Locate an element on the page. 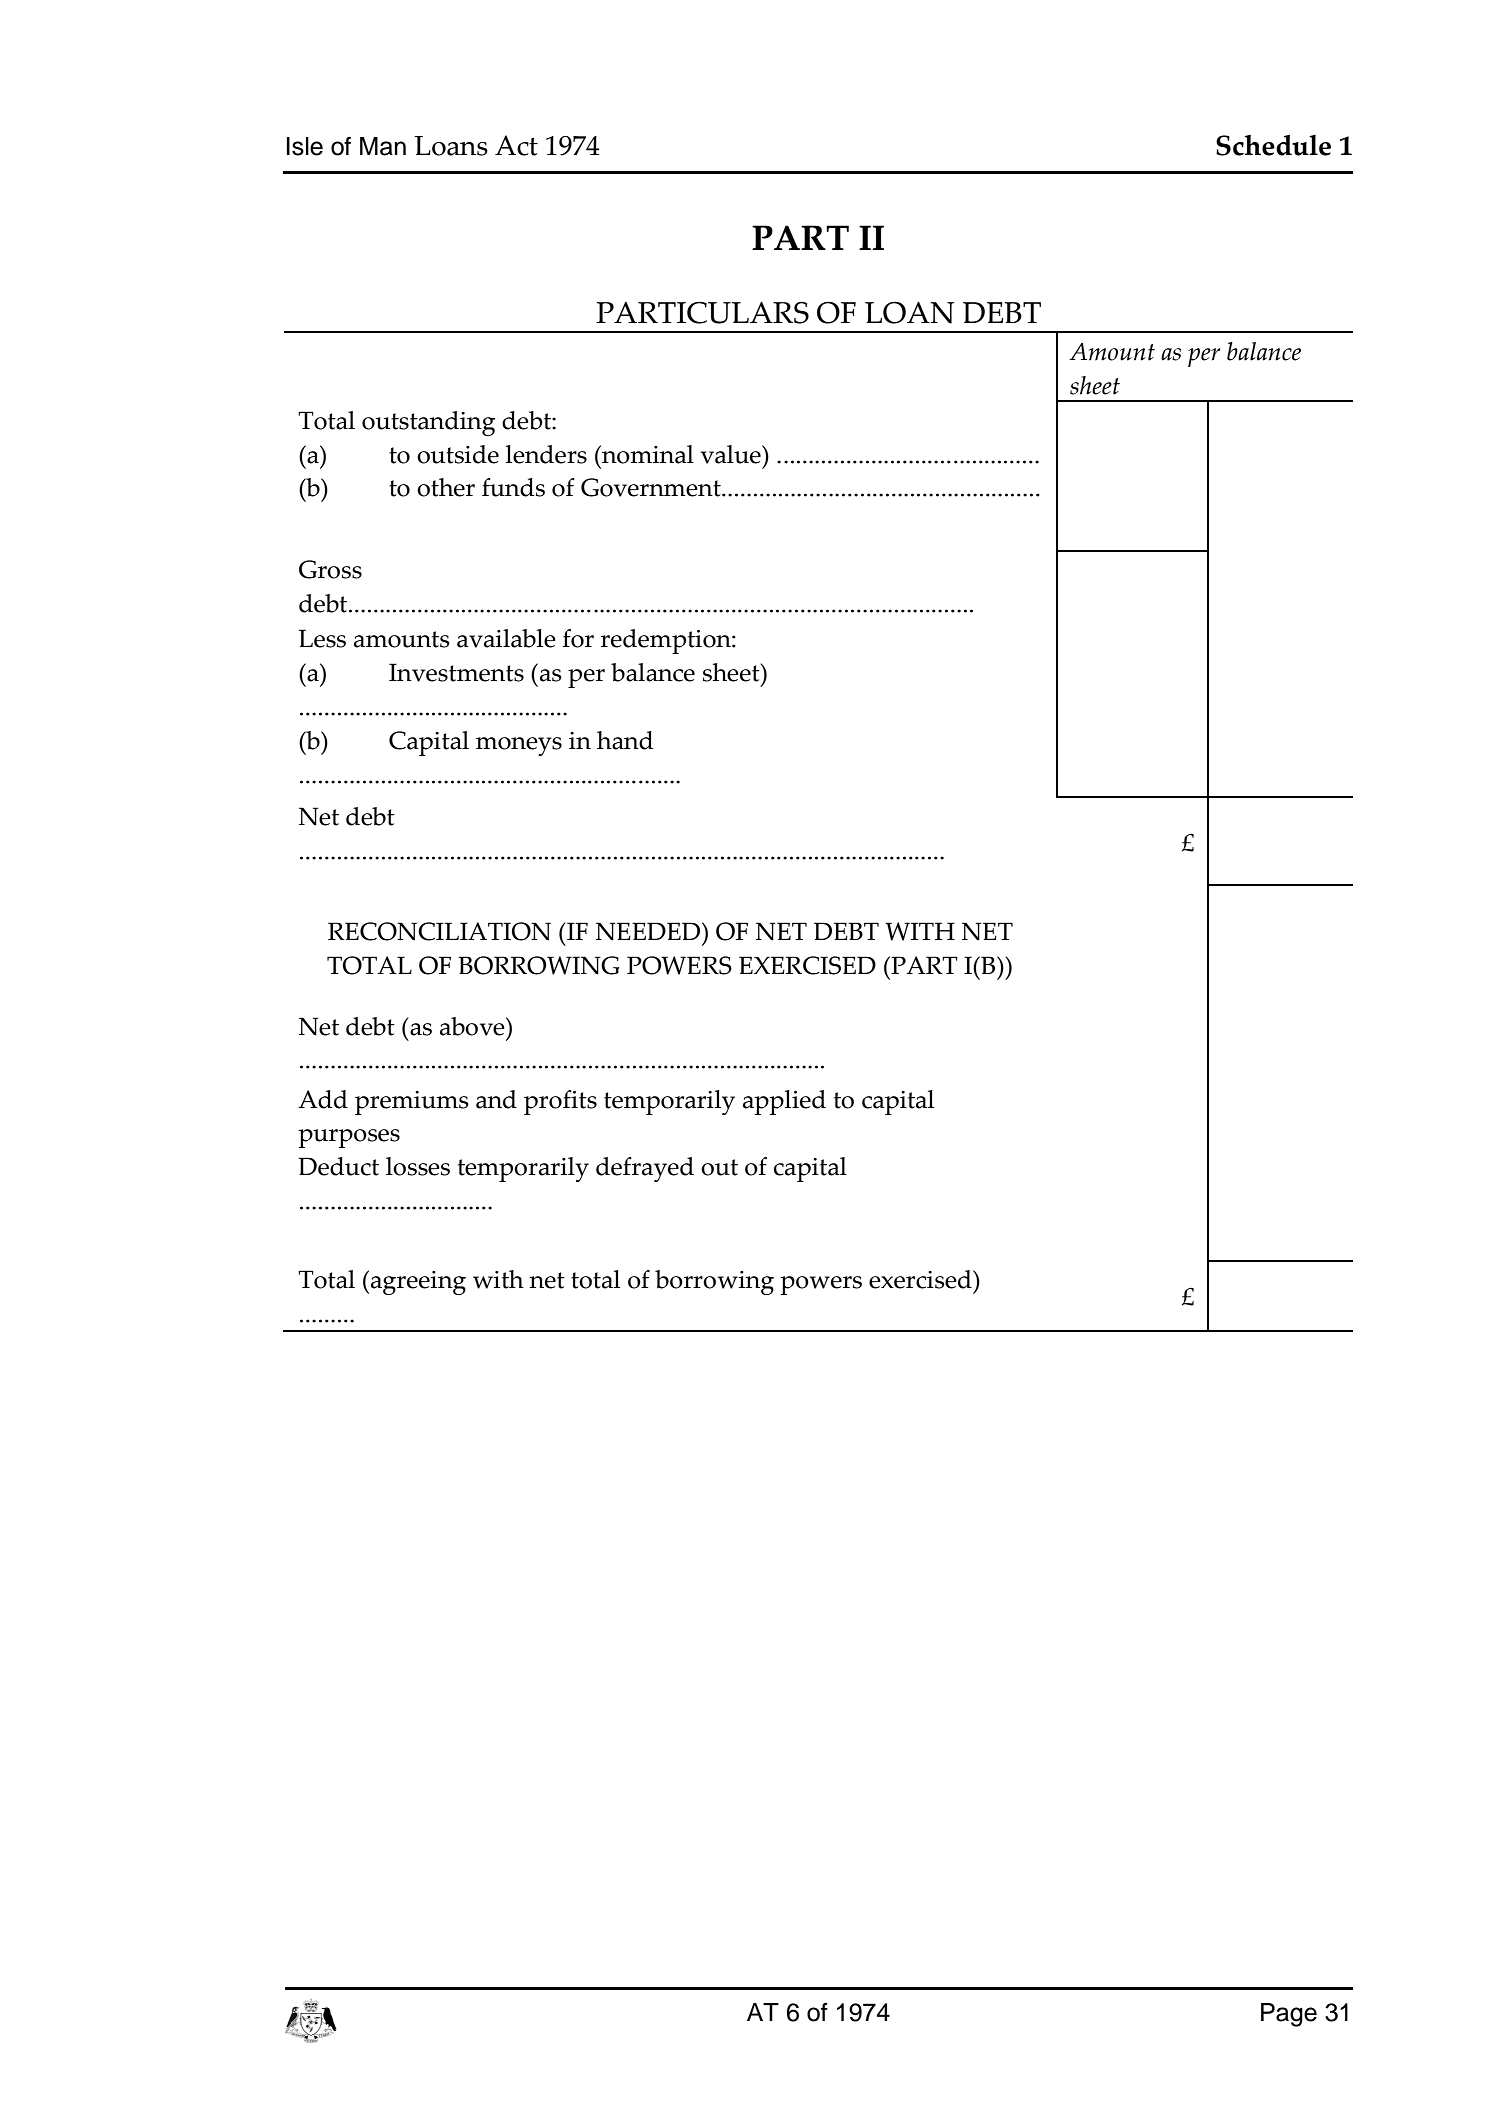 Image resolution: width=1495 pixels, height=2114 pixels. Page is located at coordinates (1289, 2015).
